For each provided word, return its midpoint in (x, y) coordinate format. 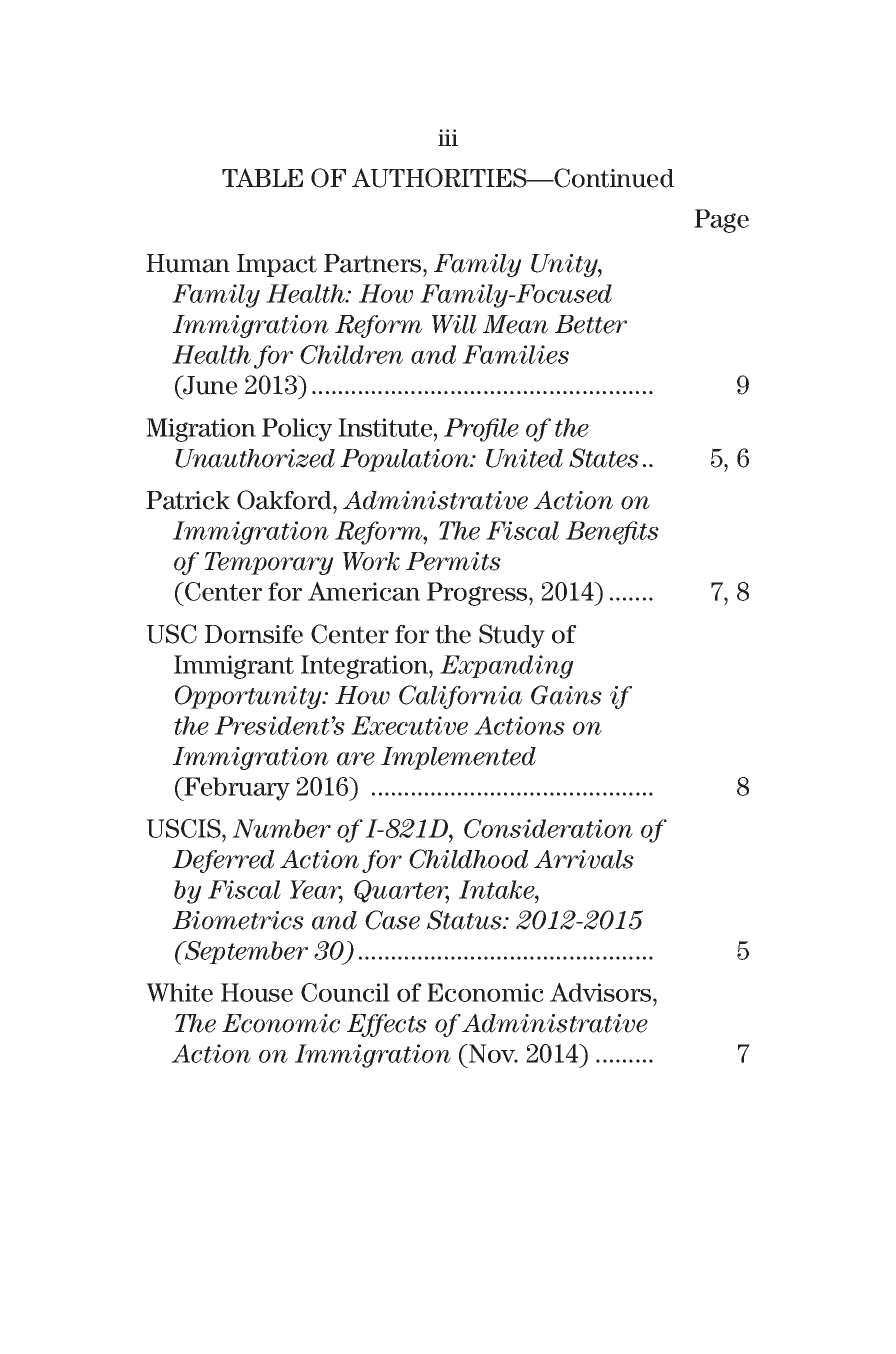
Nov (492, 1053)
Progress (478, 594)
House (257, 992)
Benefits (612, 533)
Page (721, 221)
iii (448, 137)
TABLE (262, 177)
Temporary (269, 563)
